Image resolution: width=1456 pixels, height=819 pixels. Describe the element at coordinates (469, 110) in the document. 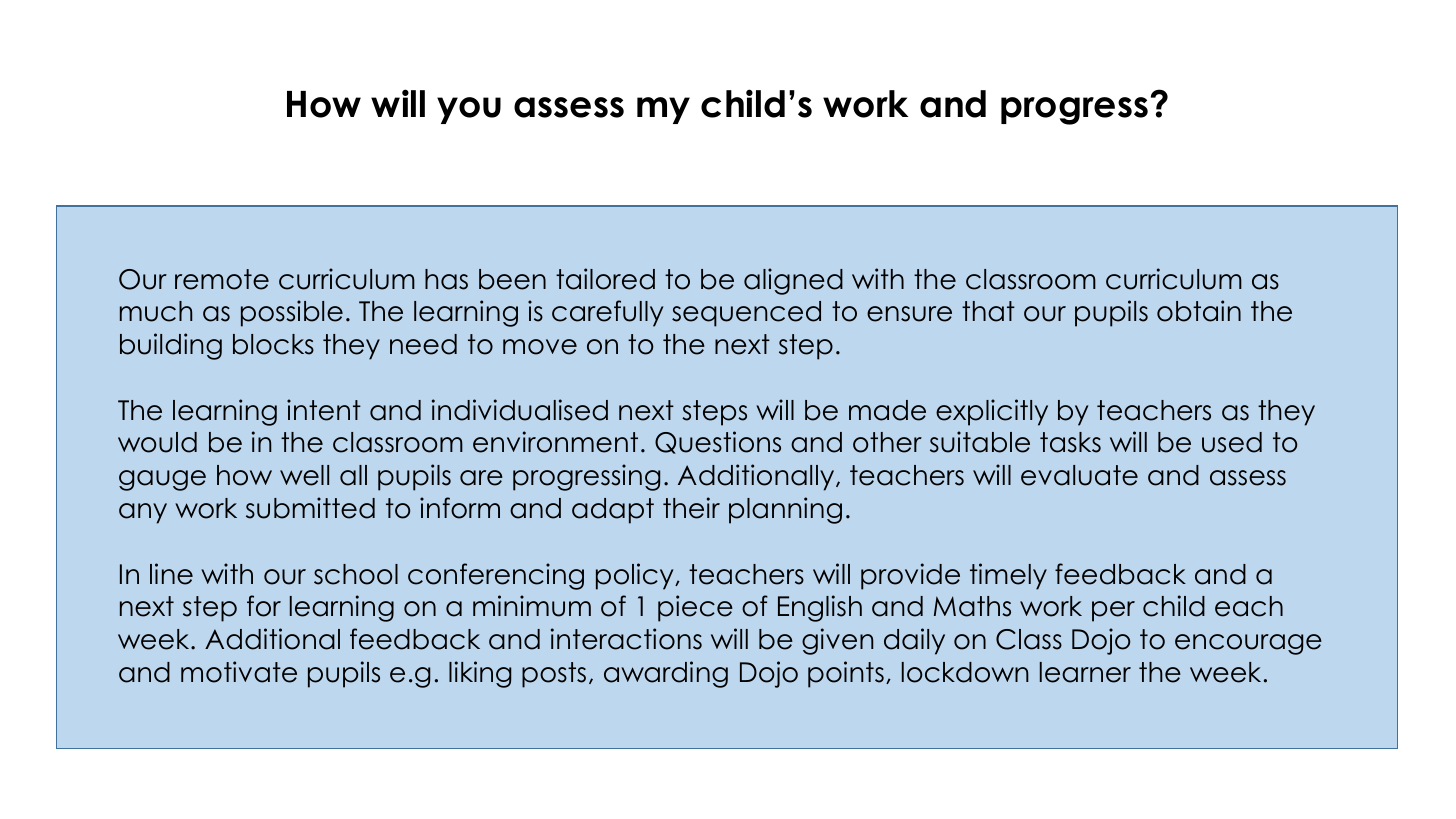

I see `you` at that location.
